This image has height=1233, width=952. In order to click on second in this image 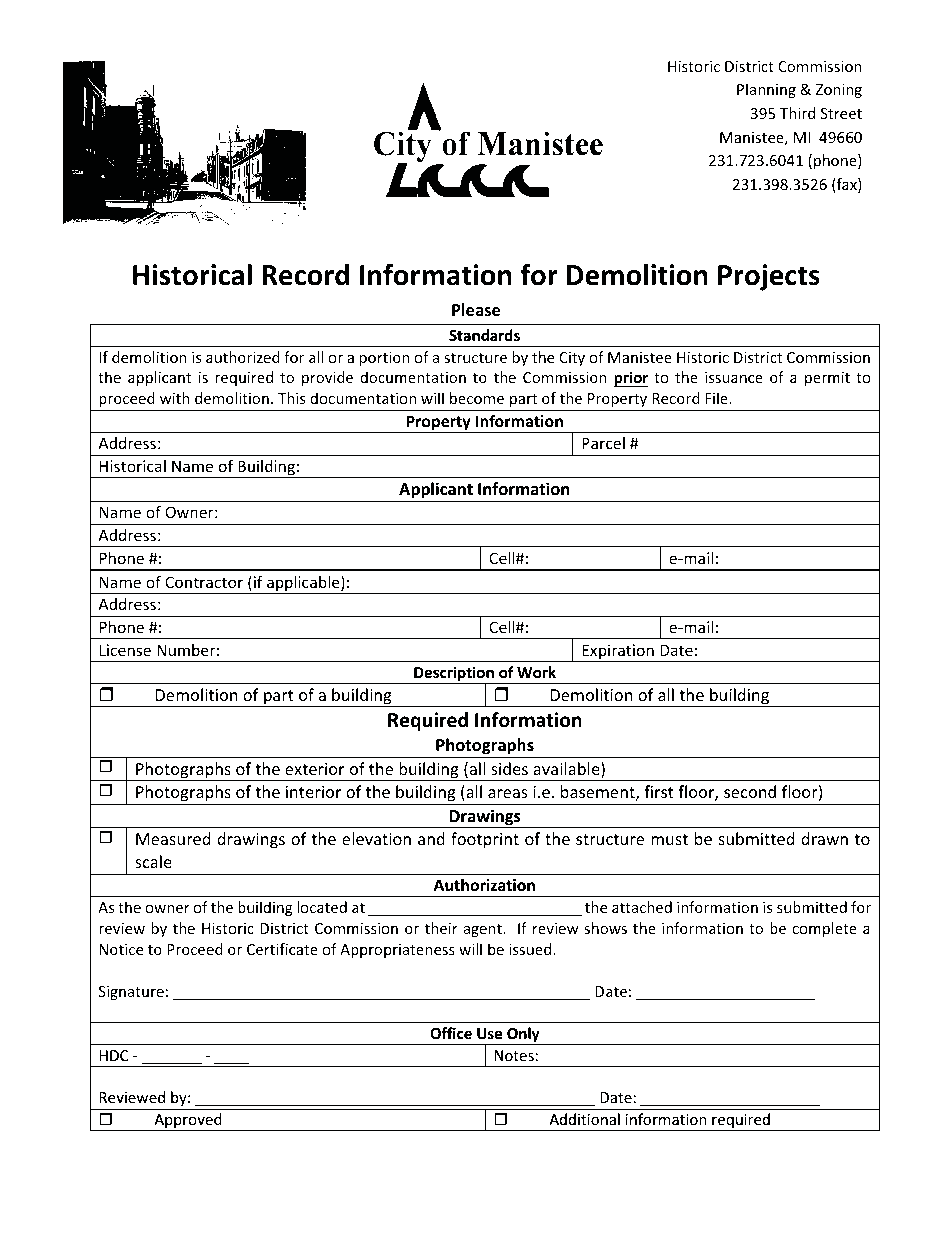, I will do `click(750, 791)`.
